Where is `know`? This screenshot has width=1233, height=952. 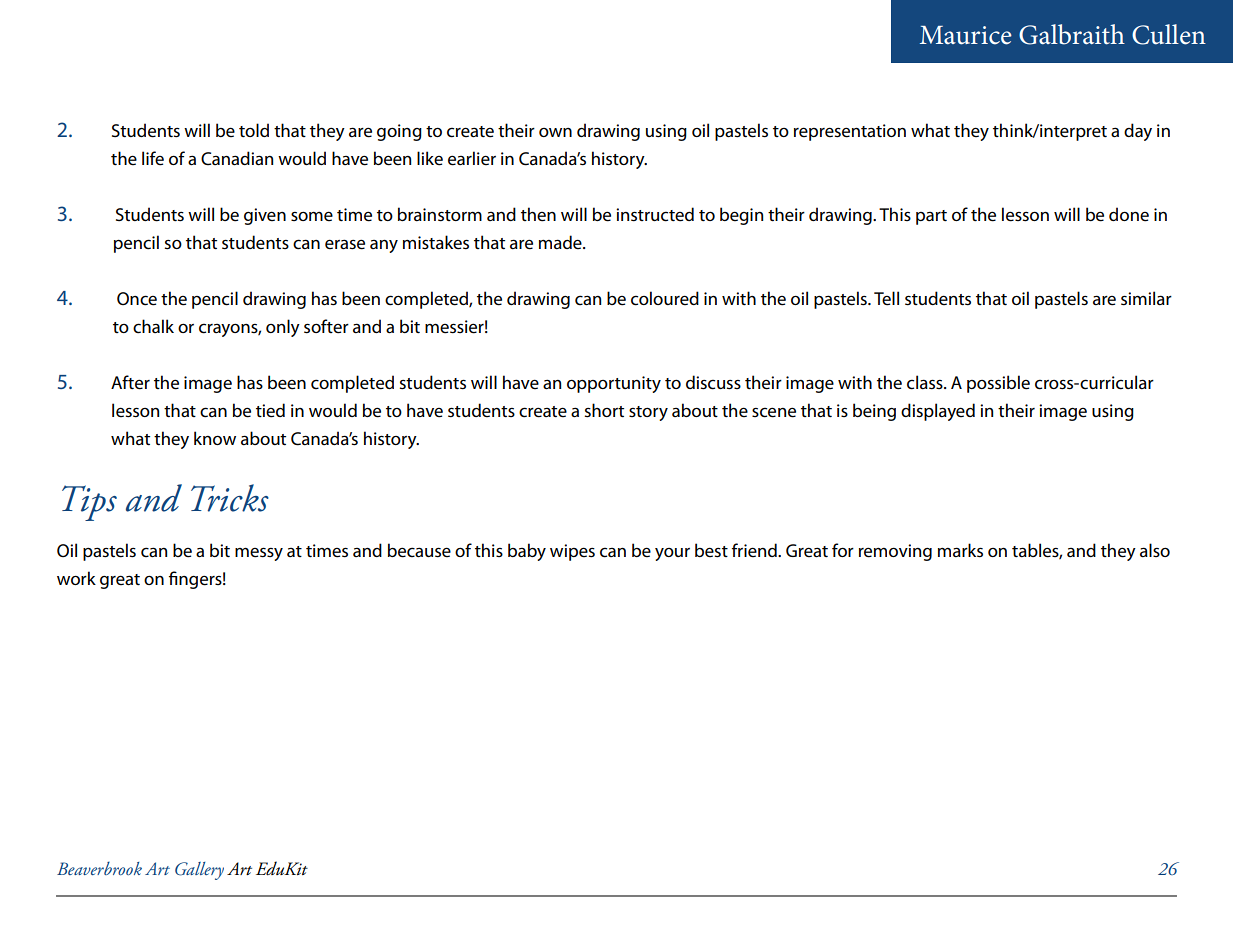
know is located at coordinates (215, 438).
